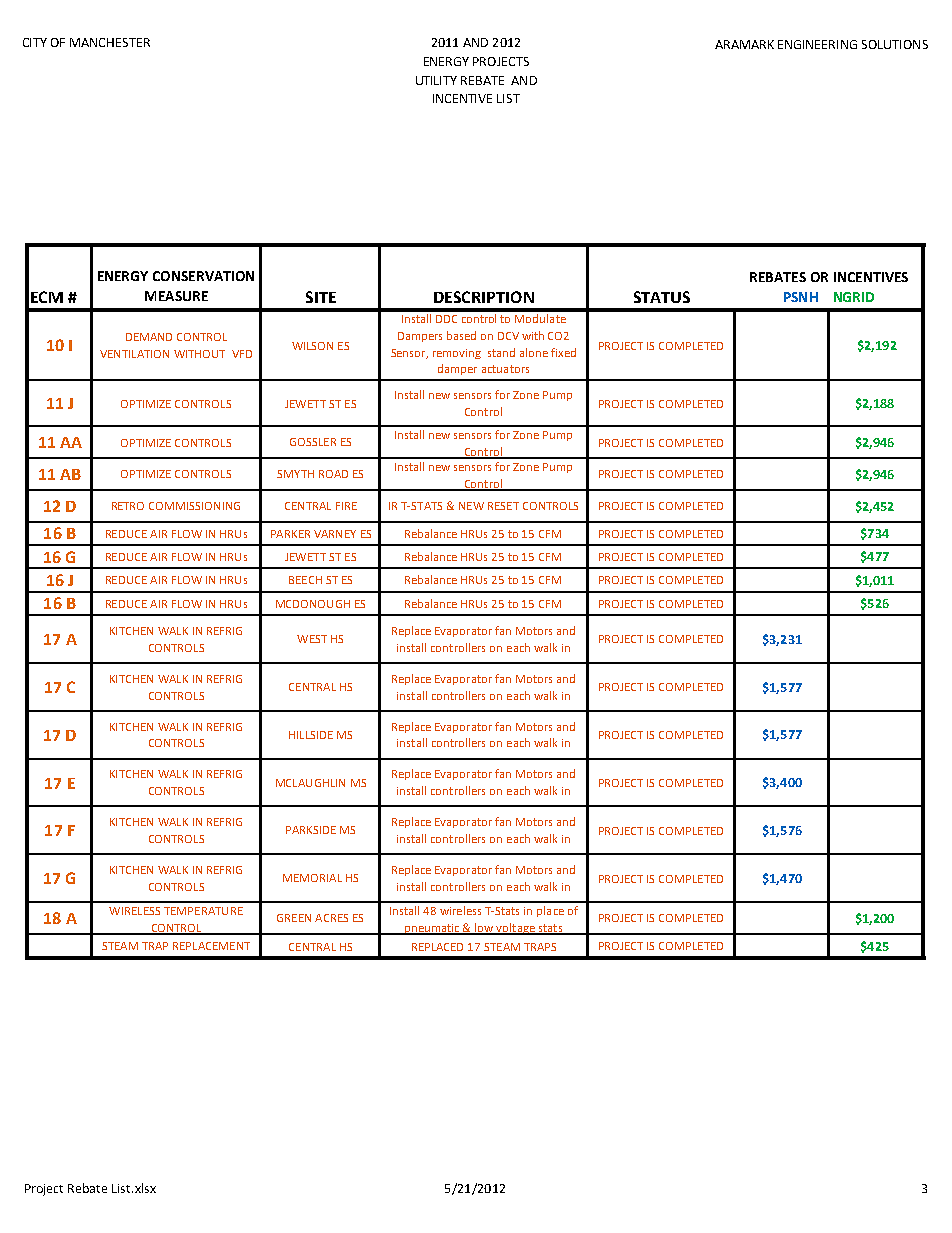 This screenshot has height=1233, width=952. I want to click on UTILITY, so click(436, 80).
